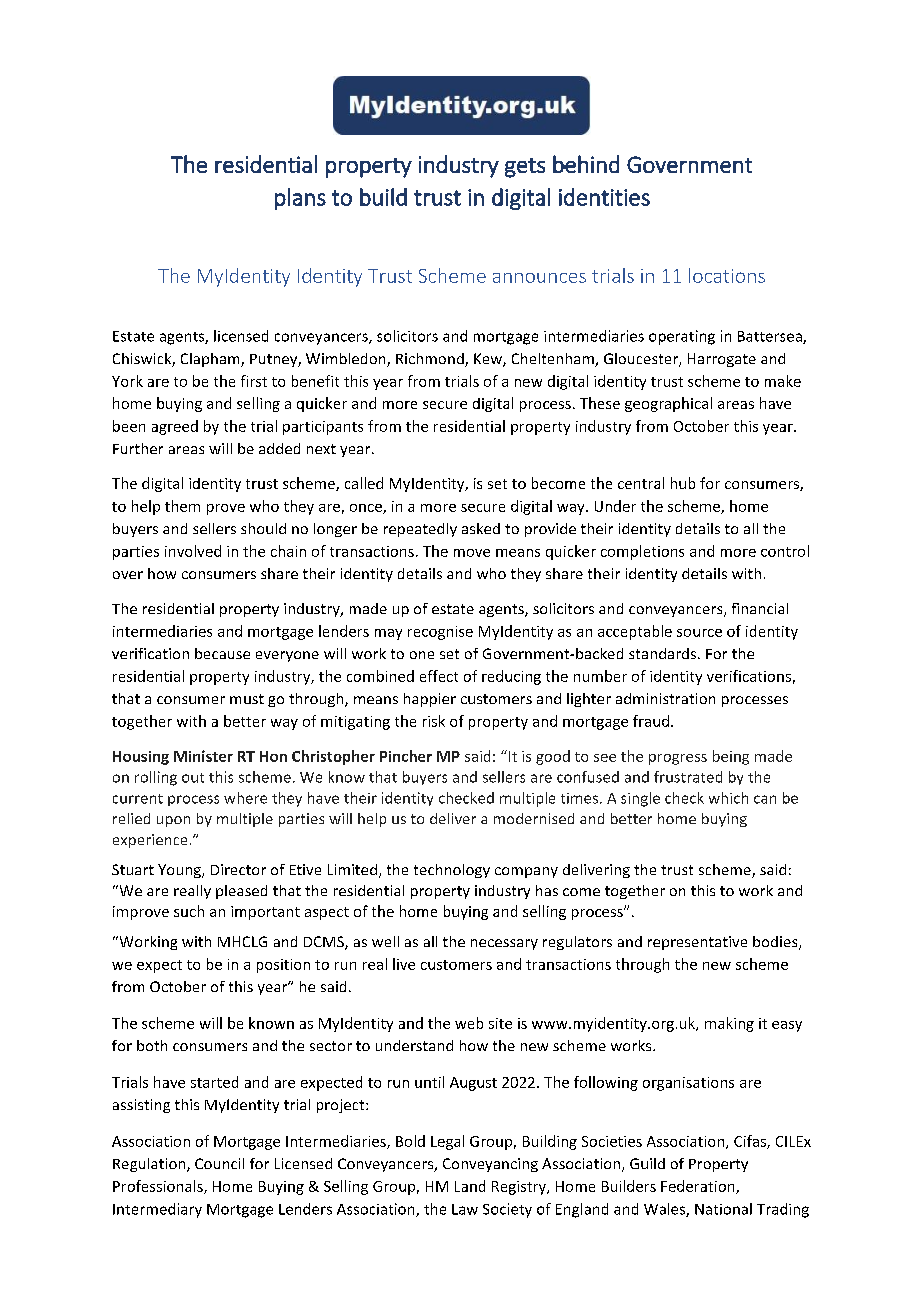 The height and width of the screenshot is (1308, 924). Describe the element at coordinates (452, 871) in the screenshot. I see `technology` at that location.
